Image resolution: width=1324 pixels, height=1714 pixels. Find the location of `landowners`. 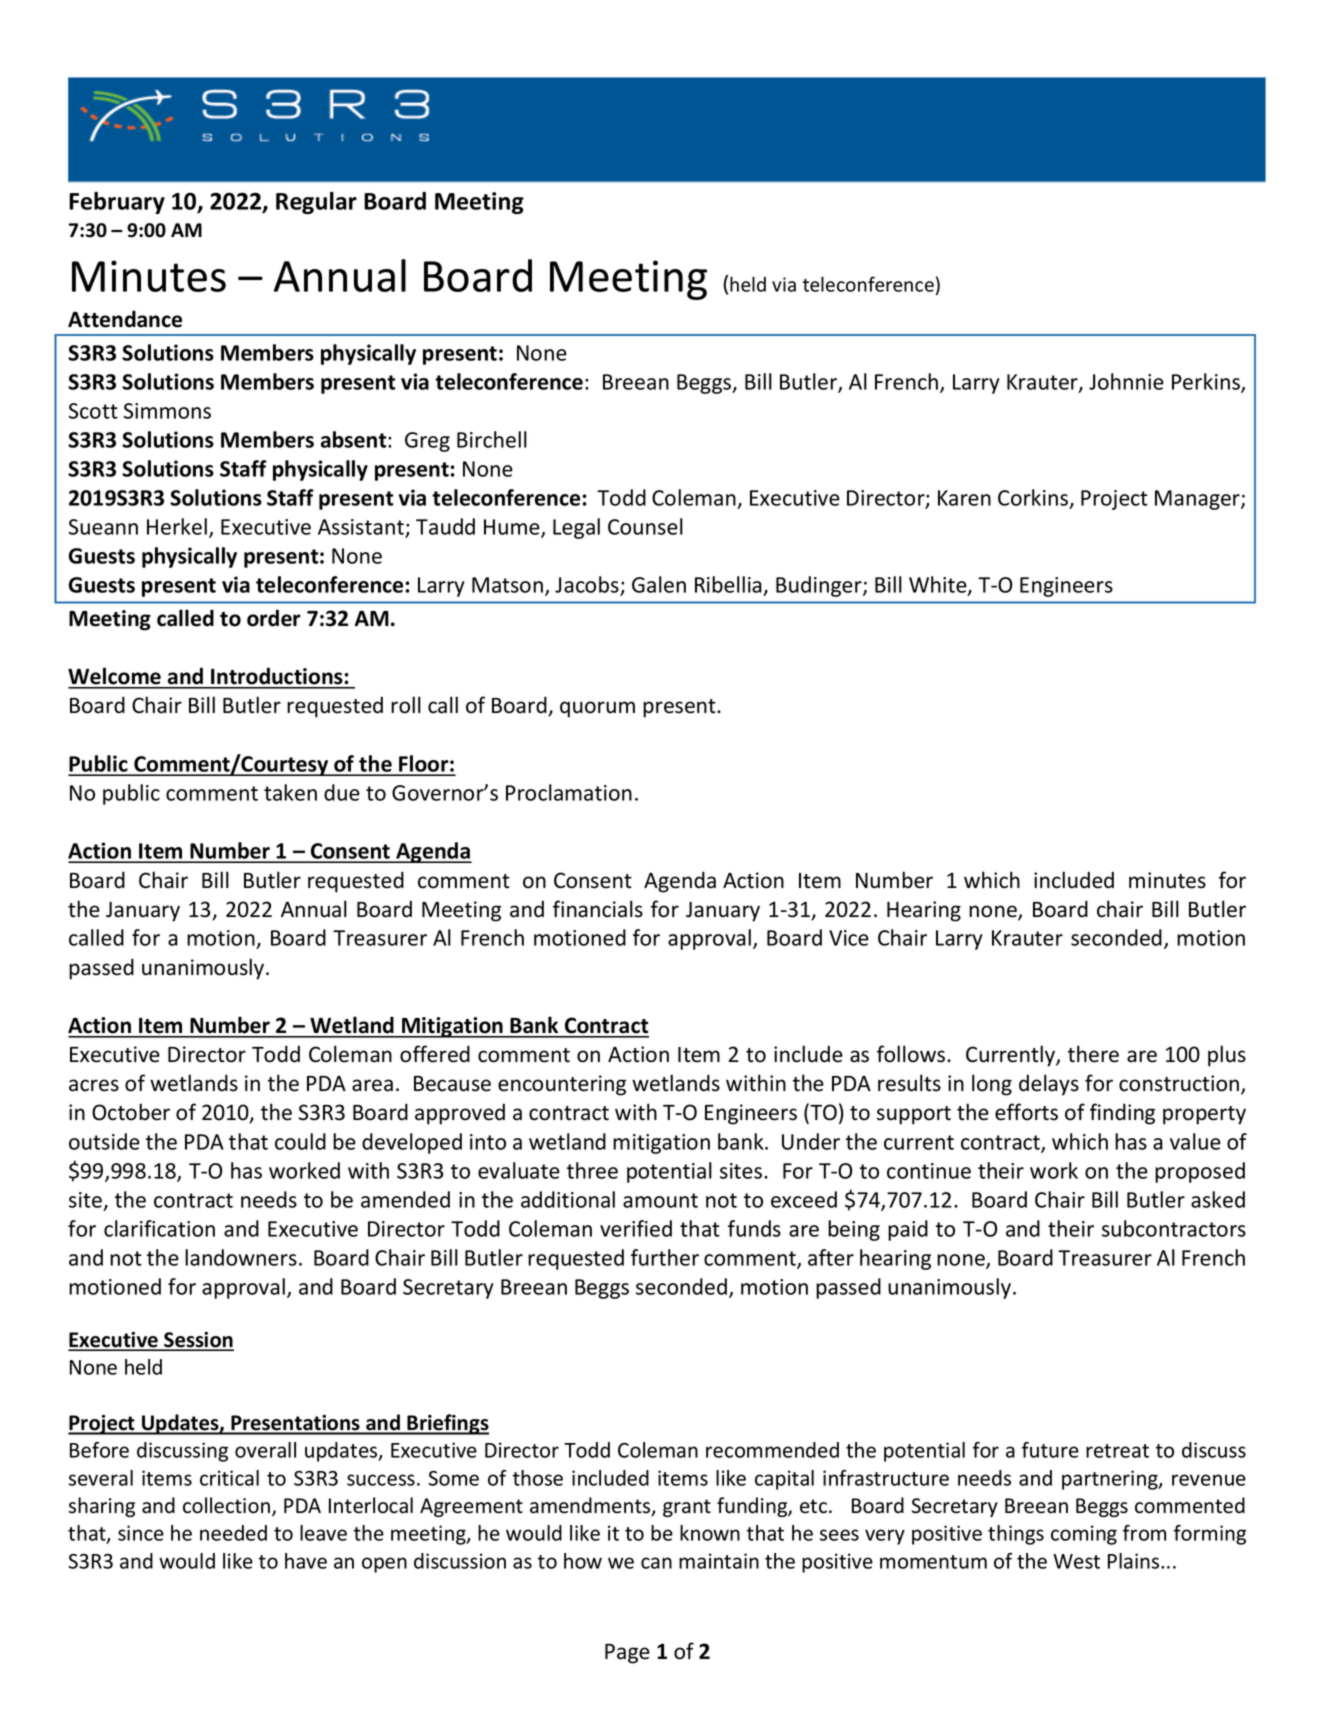

landowners is located at coordinates (241, 1257).
